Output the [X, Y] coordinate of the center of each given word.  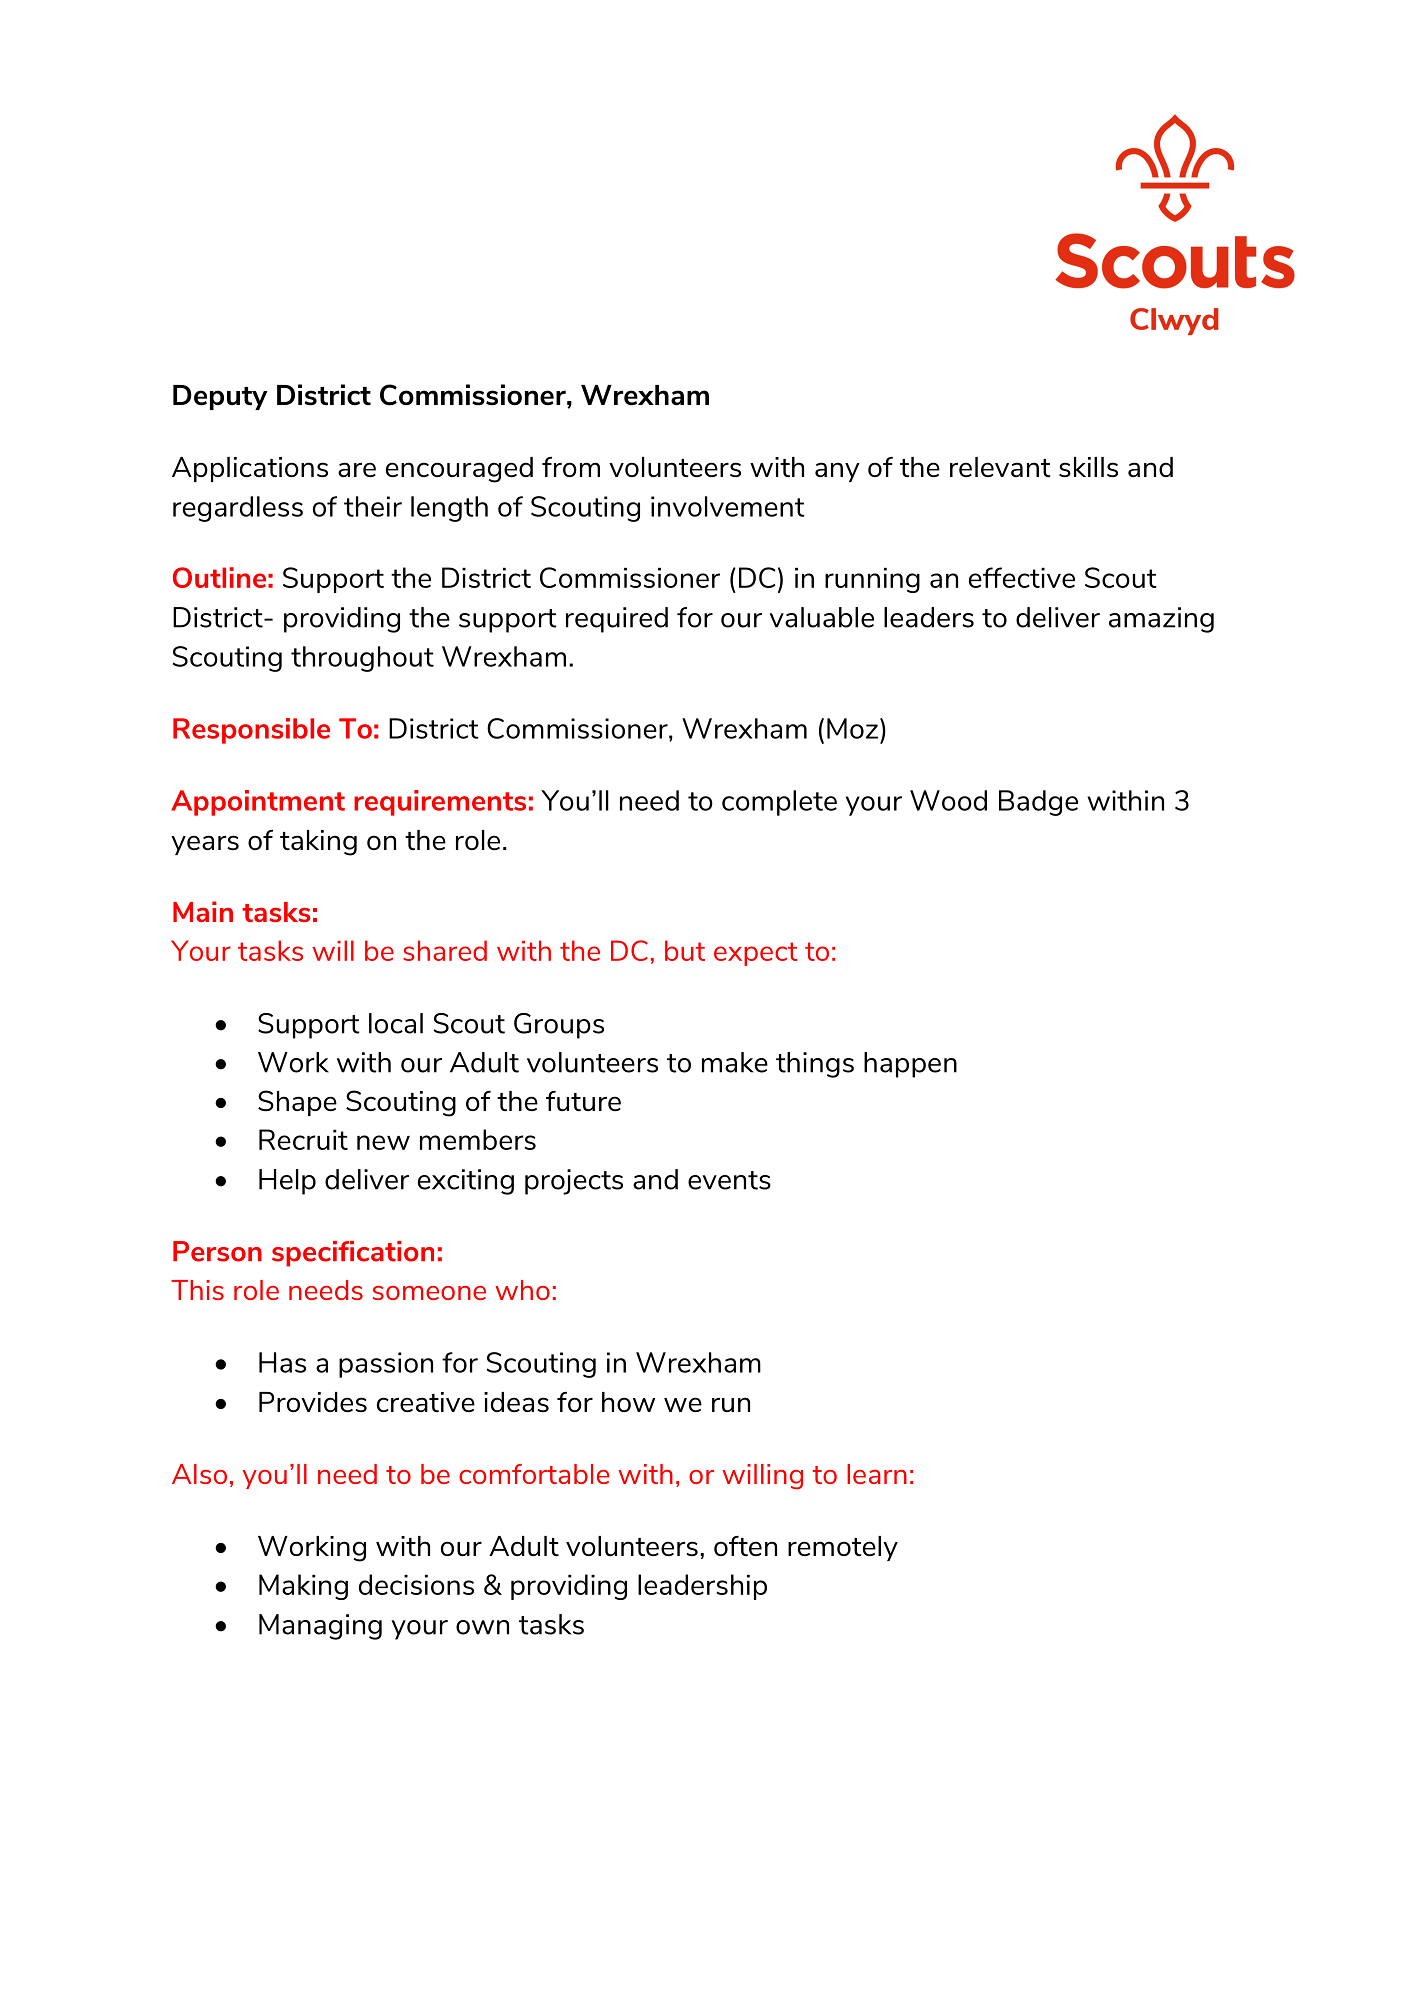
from [571, 466]
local [396, 1023]
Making [303, 1587]
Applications [250, 469]
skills [1088, 467]
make [735, 1062]
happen [910, 1065]
